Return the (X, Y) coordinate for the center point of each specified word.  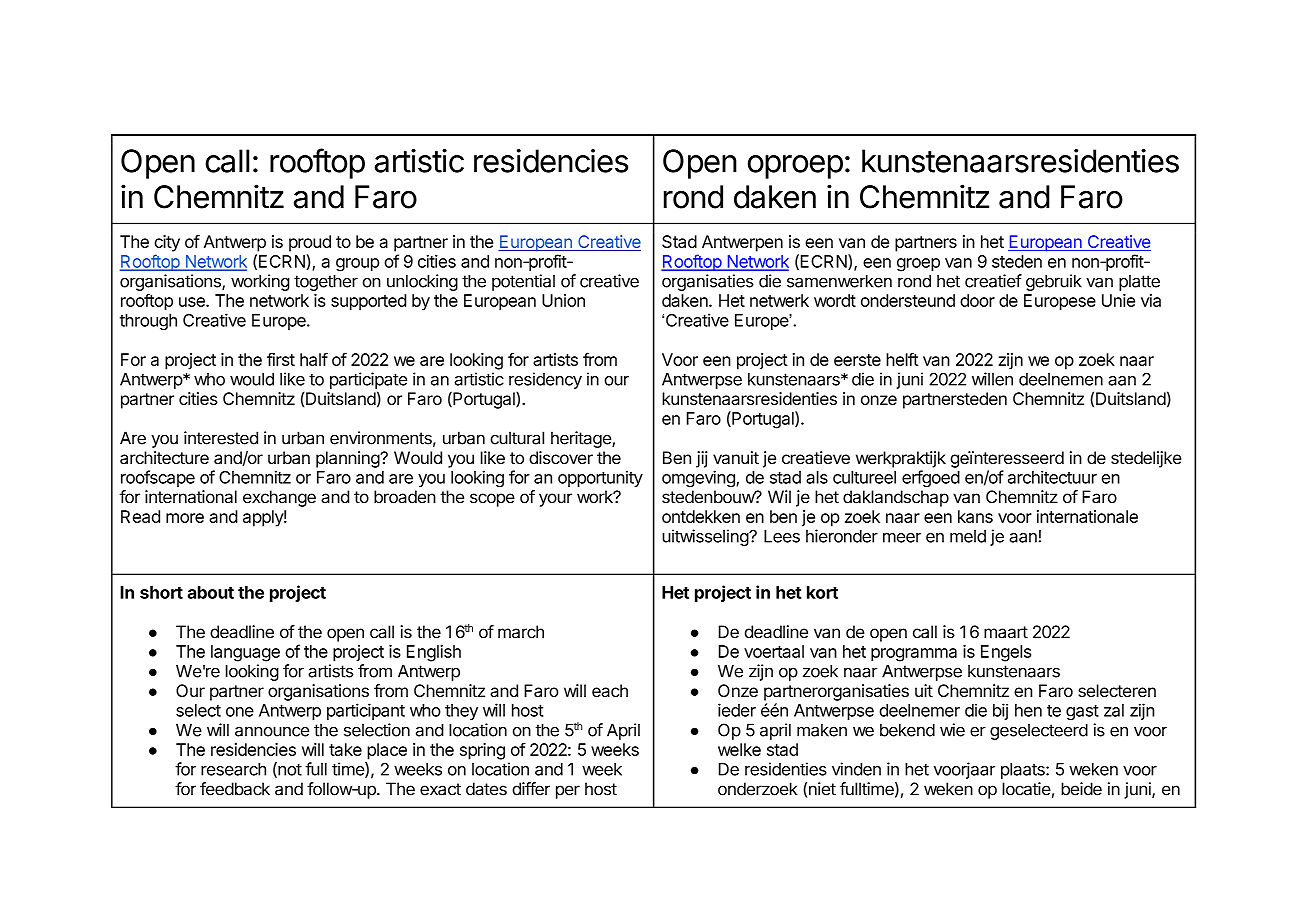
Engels (1006, 653)
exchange (279, 498)
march (521, 632)
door (977, 300)
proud (310, 243)
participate (368, 380)
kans (975, 516)
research (233, 769)
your (555, 500)
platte (1139, 283)
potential (523, 282)
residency (545, 380)
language (245, 653)
